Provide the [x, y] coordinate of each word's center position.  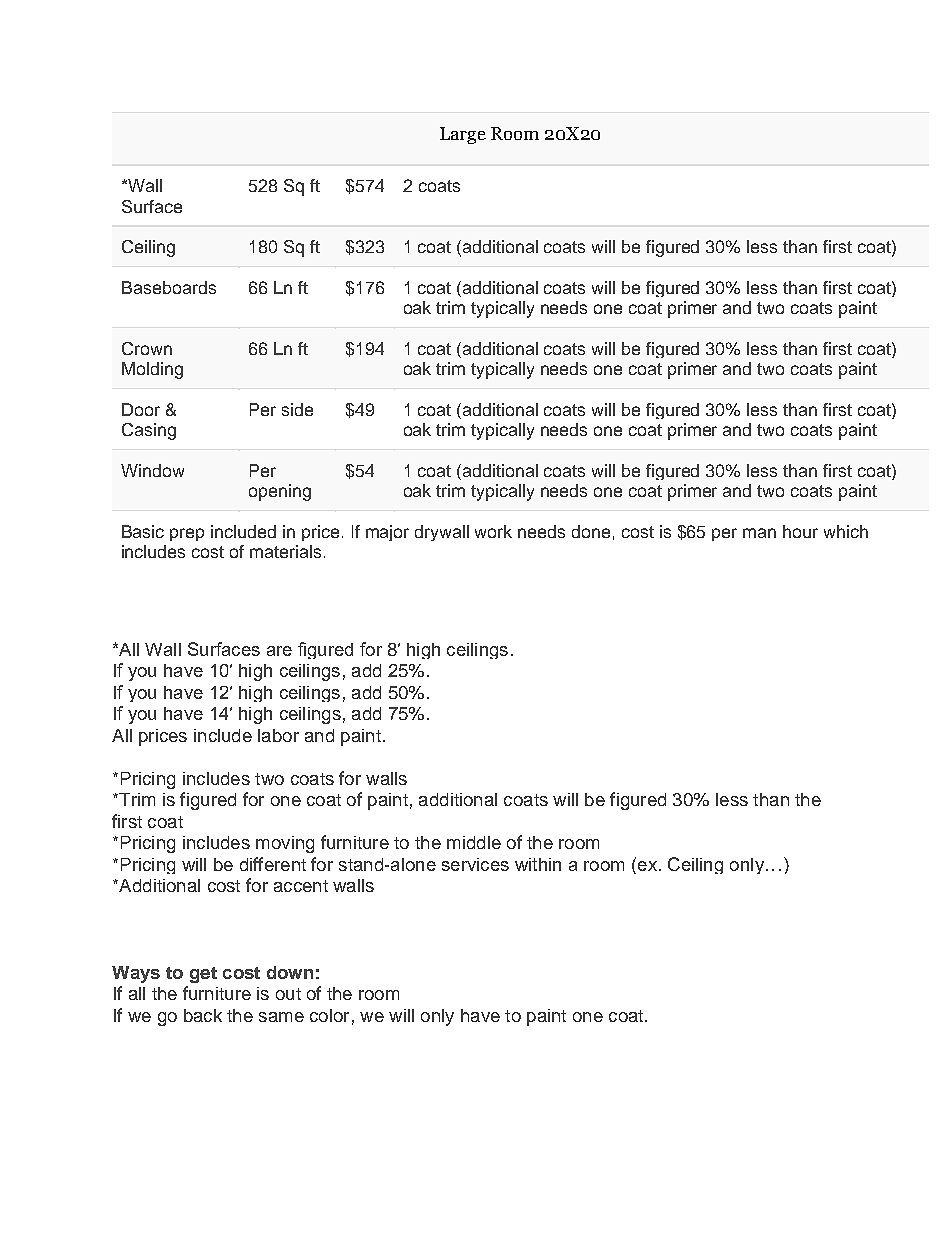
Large [463, 135]
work [493, 531]
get [203, 975]
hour [800, 531]
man [759, 533]
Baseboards [169, 287]
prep [187, 534]
